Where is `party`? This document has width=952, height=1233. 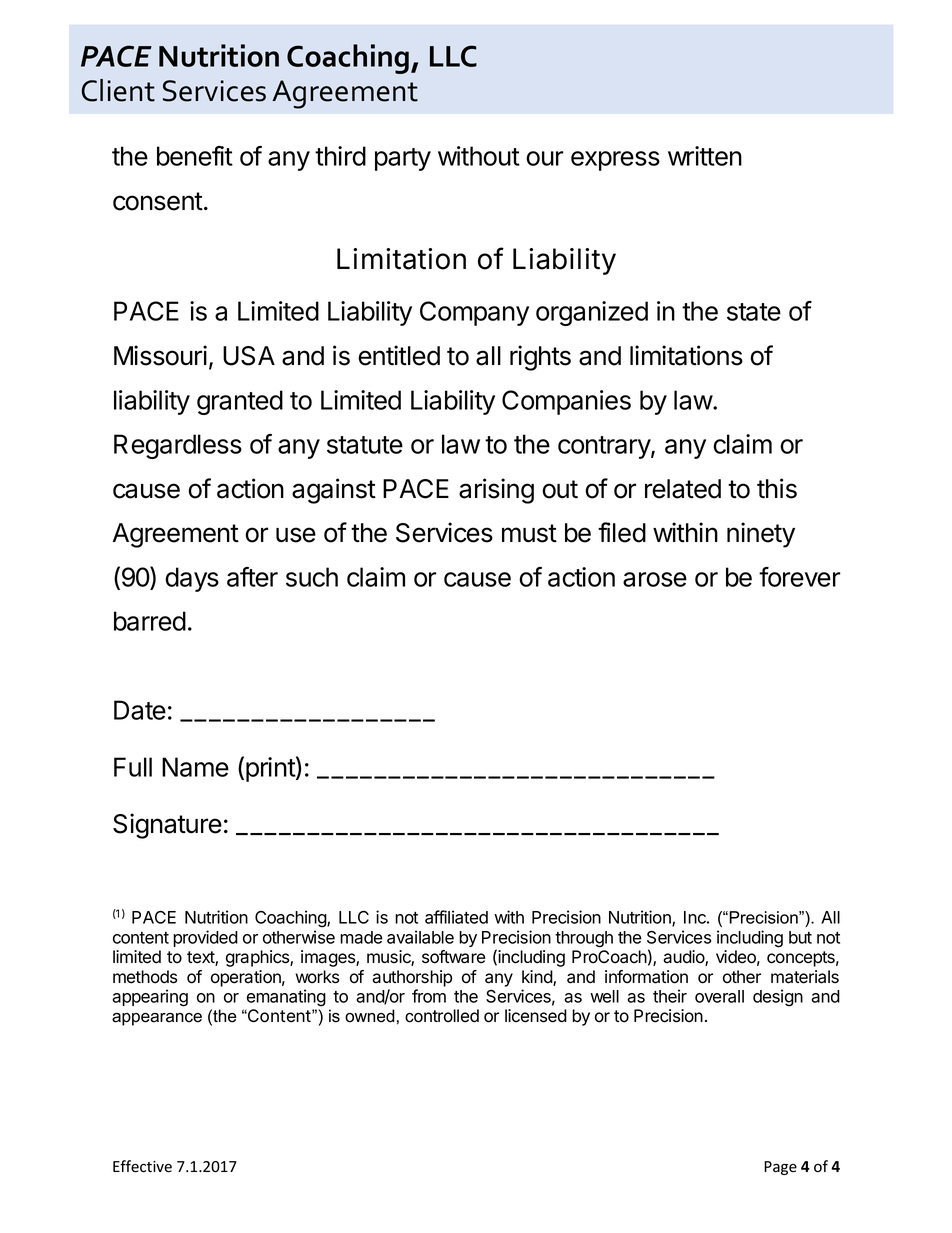 party is located at coordinates (403, 159).
